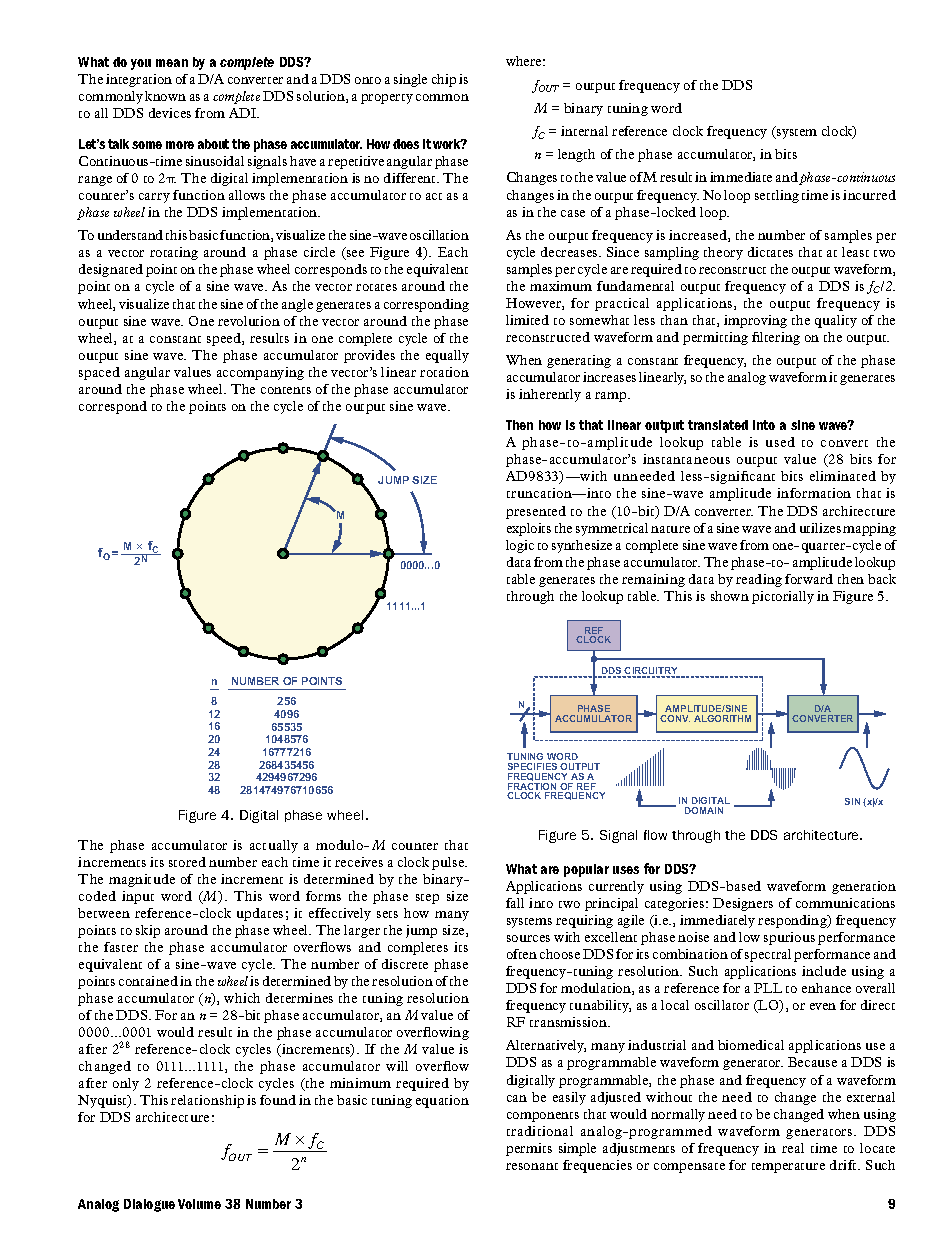  Describe the element at coordinates (777, 196) in the screenshot. I see `settling` at that location.
